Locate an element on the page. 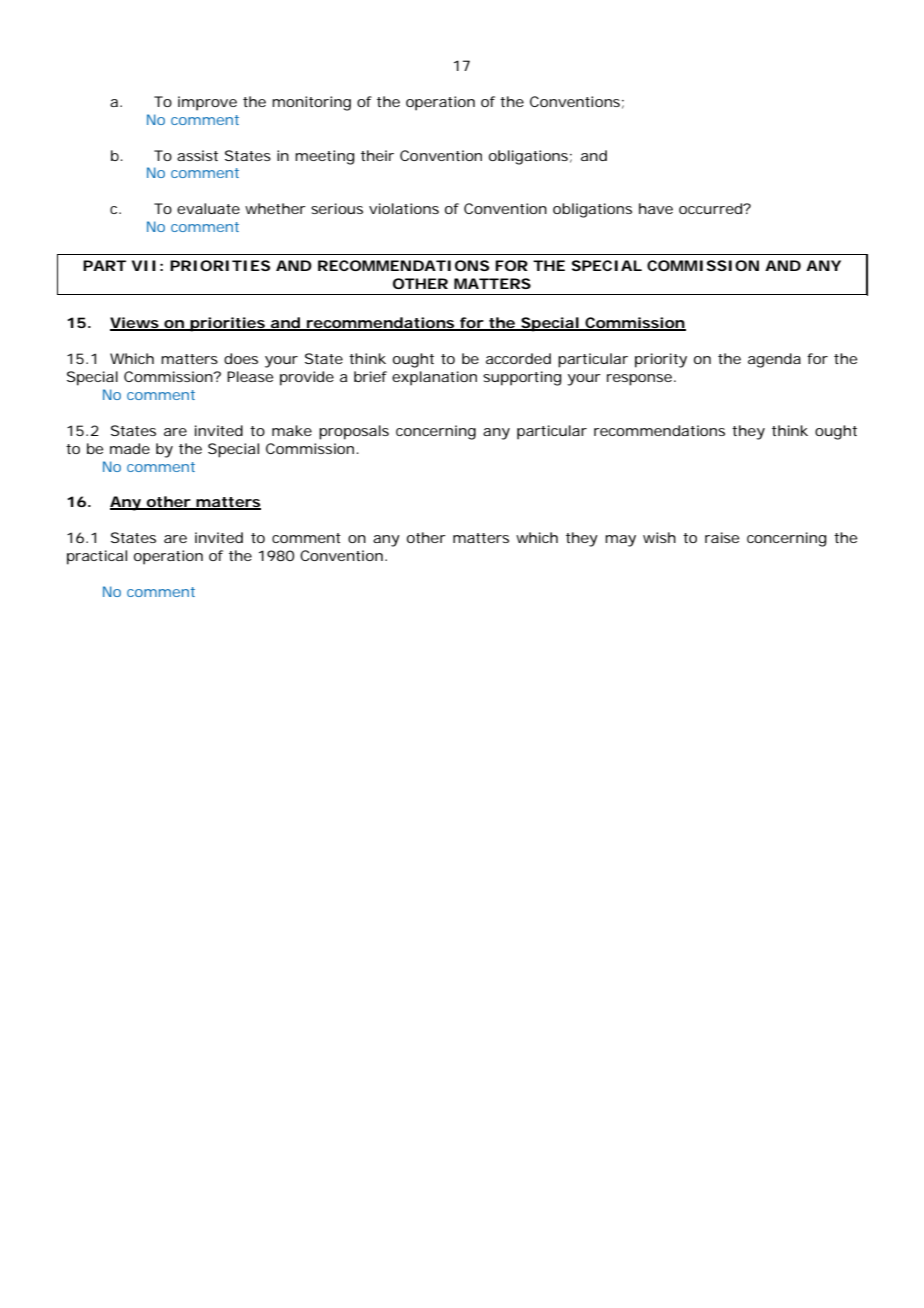  improve is located at coordinates (207, 103).
